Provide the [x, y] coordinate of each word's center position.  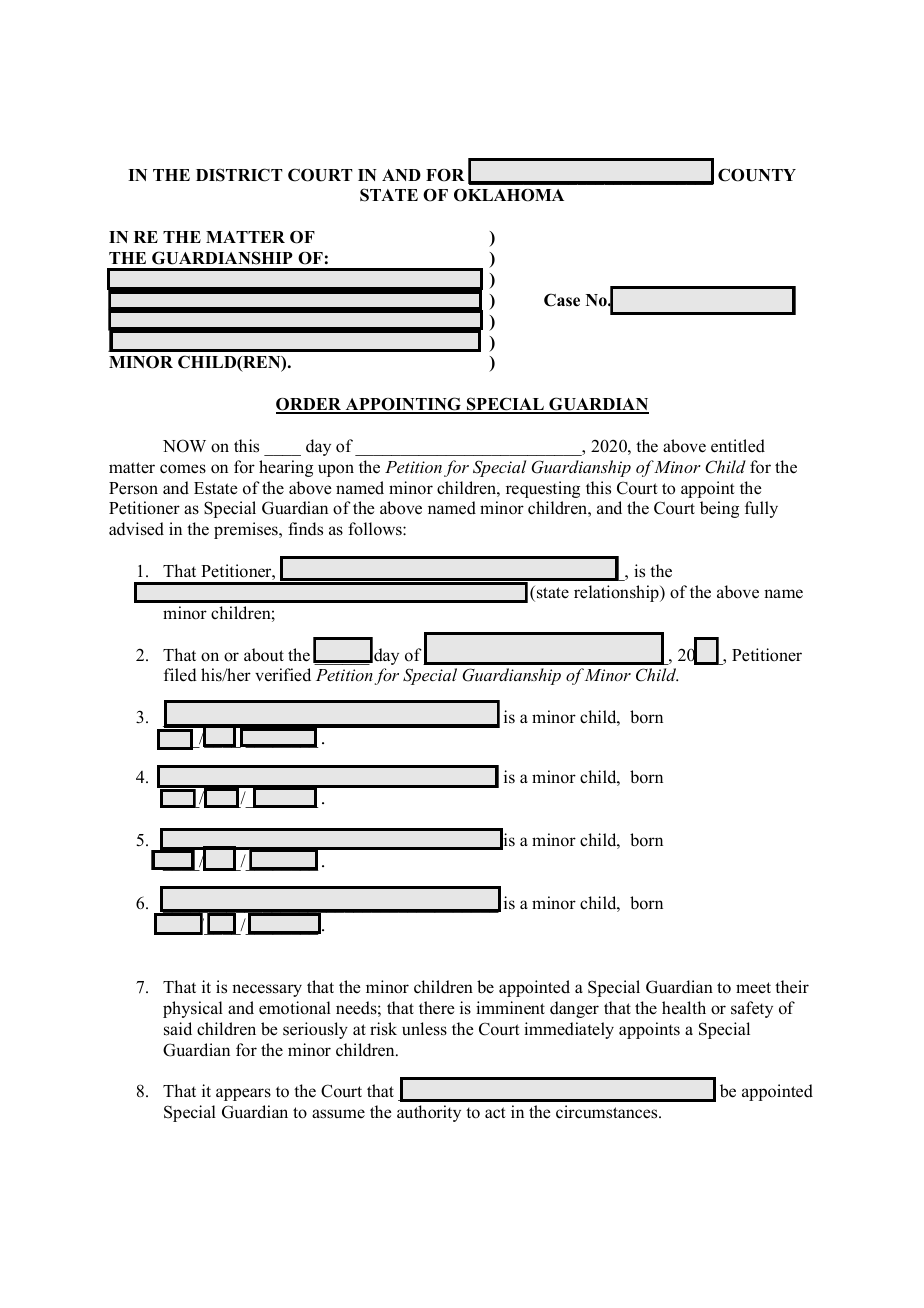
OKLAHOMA [509, 195]
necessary [267, 990]
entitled [738, 446]
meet [753, 987]
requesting [543, 489]
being [719, 509]
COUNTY [757, 175]
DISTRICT [239, 175]
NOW [184, 446]
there [437, 1008]
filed [180, 675]
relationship [617, 593]
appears [243, 1094]
